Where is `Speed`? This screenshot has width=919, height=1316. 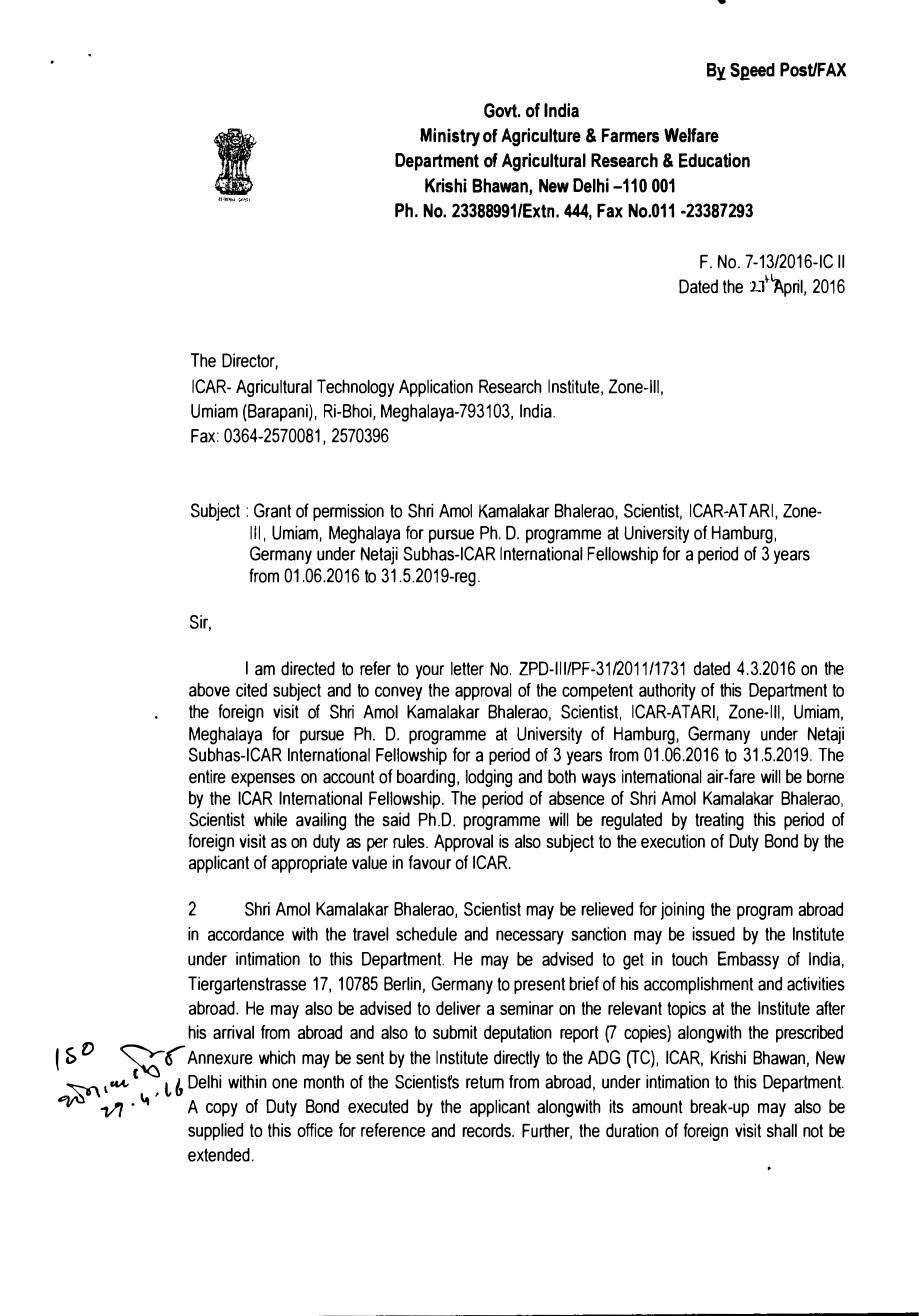
Speed is located at coordinates (752, 72).
